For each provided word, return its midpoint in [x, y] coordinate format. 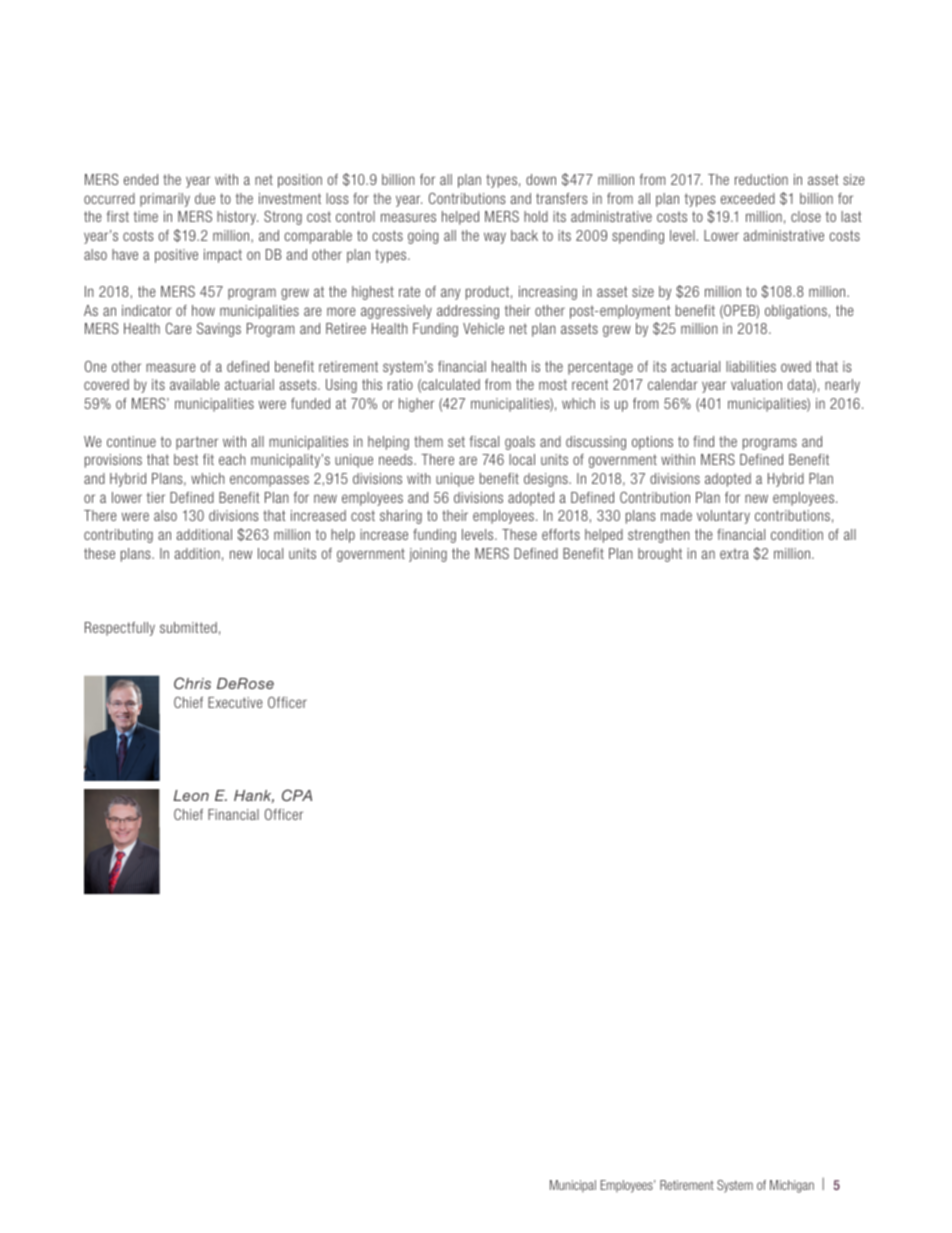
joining [428, 555]
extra [734, 553]
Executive [235, 702]
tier [156, 497]
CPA [297, 795]
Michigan [792, 1186]
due [205, 198]
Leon [191, 795]
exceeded [748, 198]
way [495, 238]
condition [797, 534]
